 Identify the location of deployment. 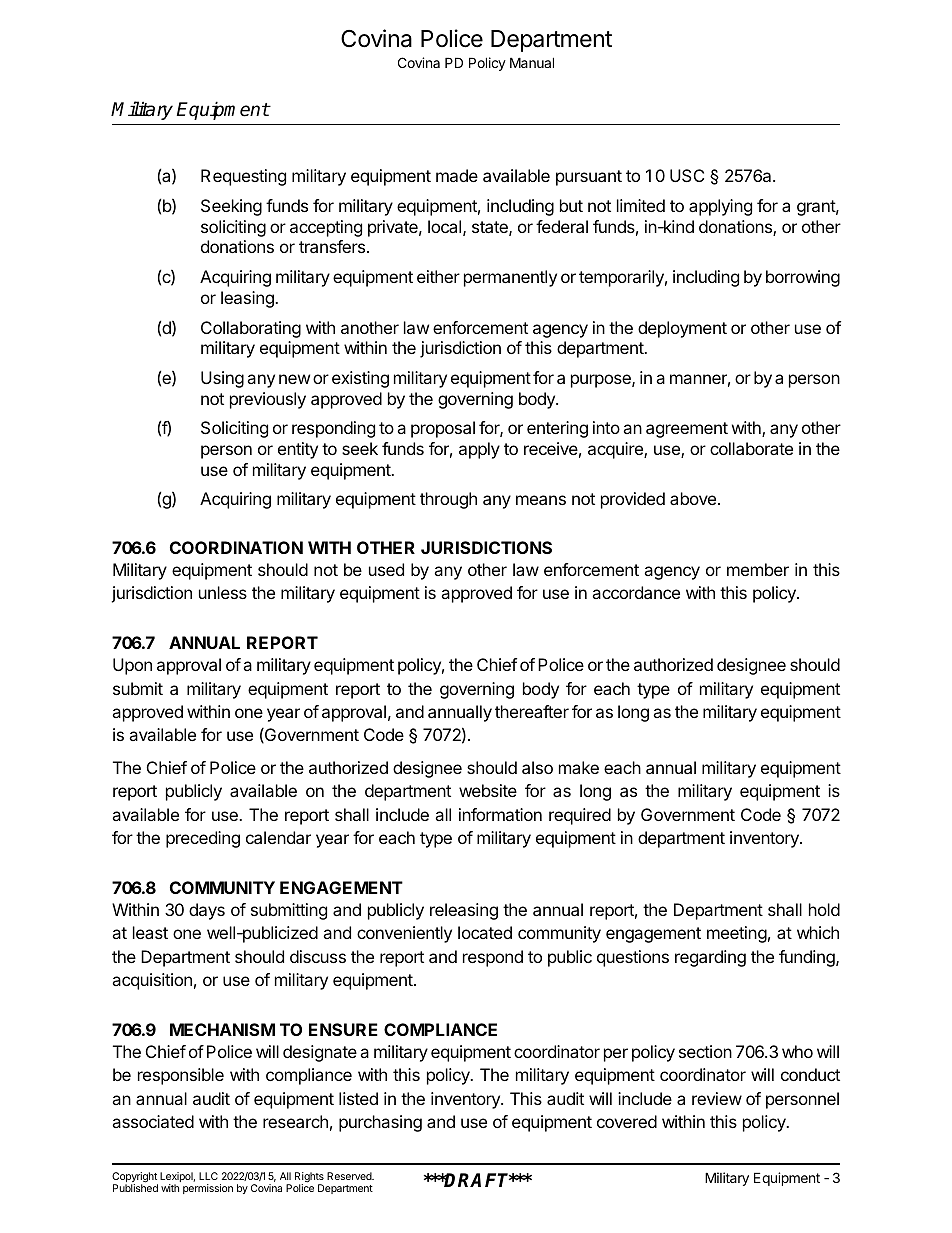
(682, 329).
